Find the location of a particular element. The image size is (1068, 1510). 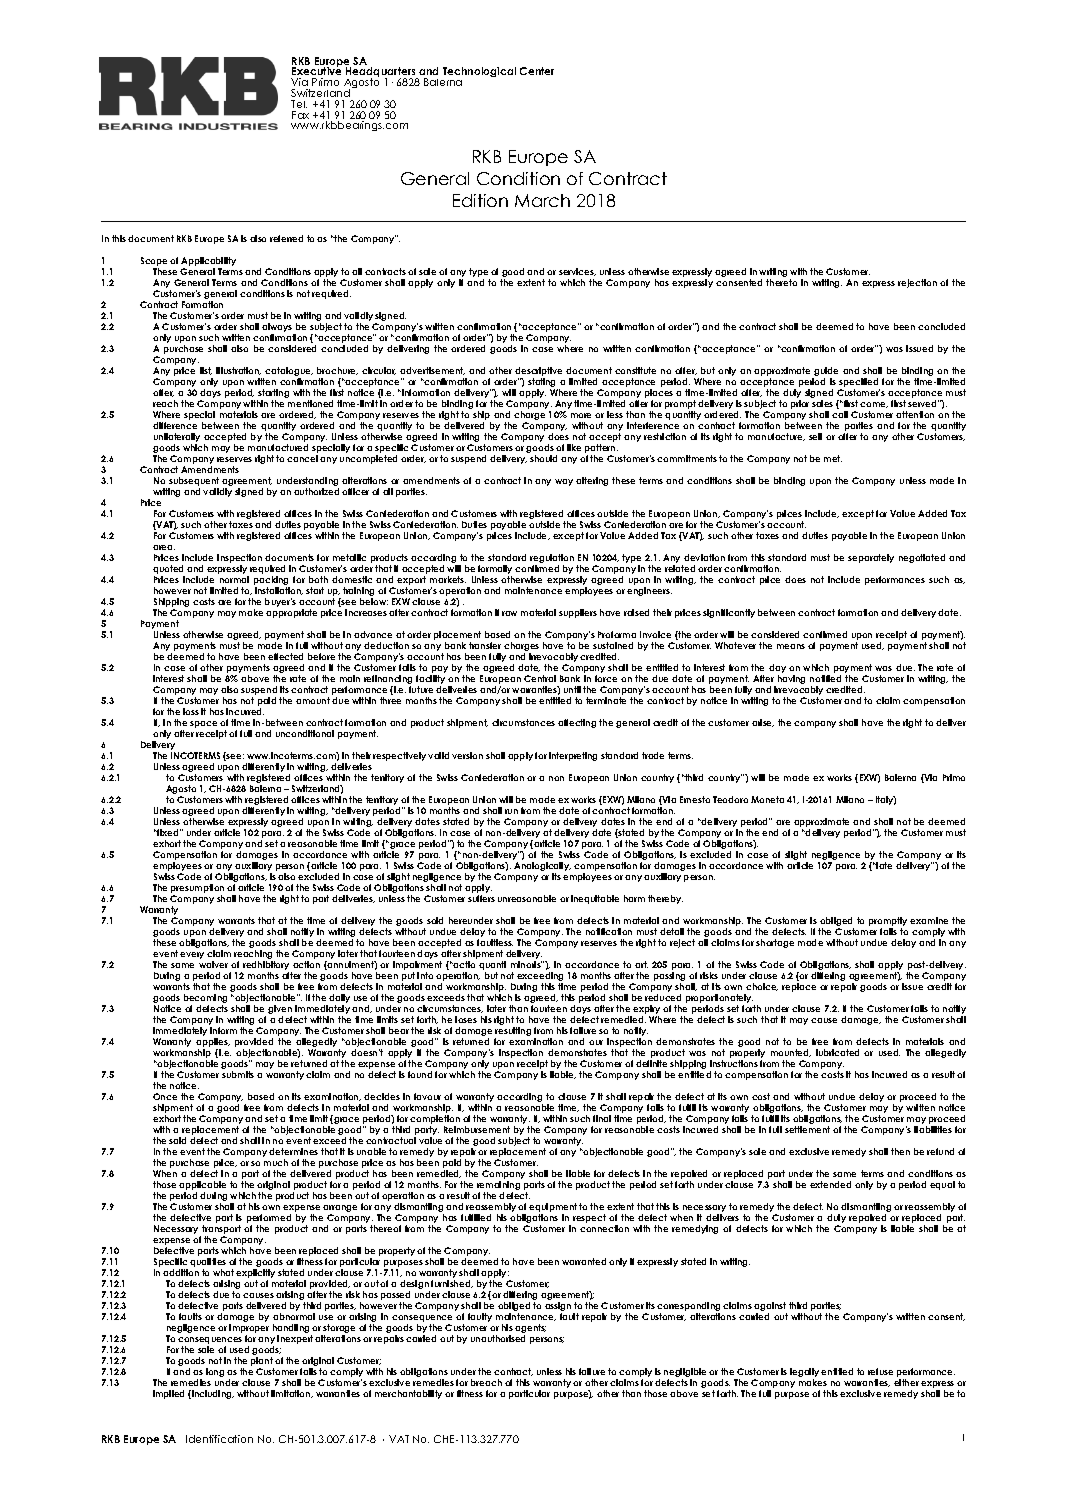

refuse is located at coordinates (880, 1371).
